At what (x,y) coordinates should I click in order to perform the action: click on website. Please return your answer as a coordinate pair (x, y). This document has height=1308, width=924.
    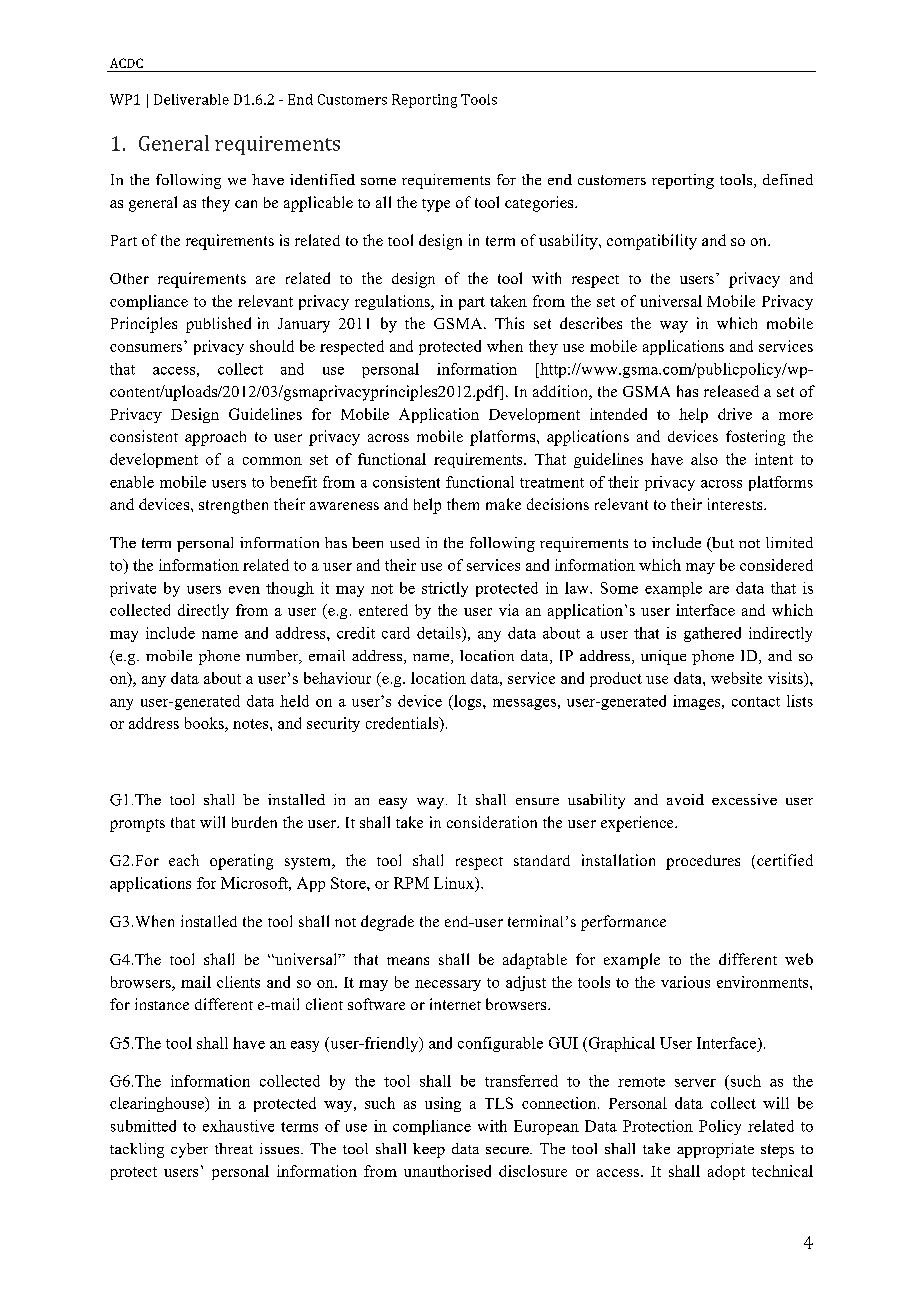
    Looking at the image, I should click on (736, 678).
